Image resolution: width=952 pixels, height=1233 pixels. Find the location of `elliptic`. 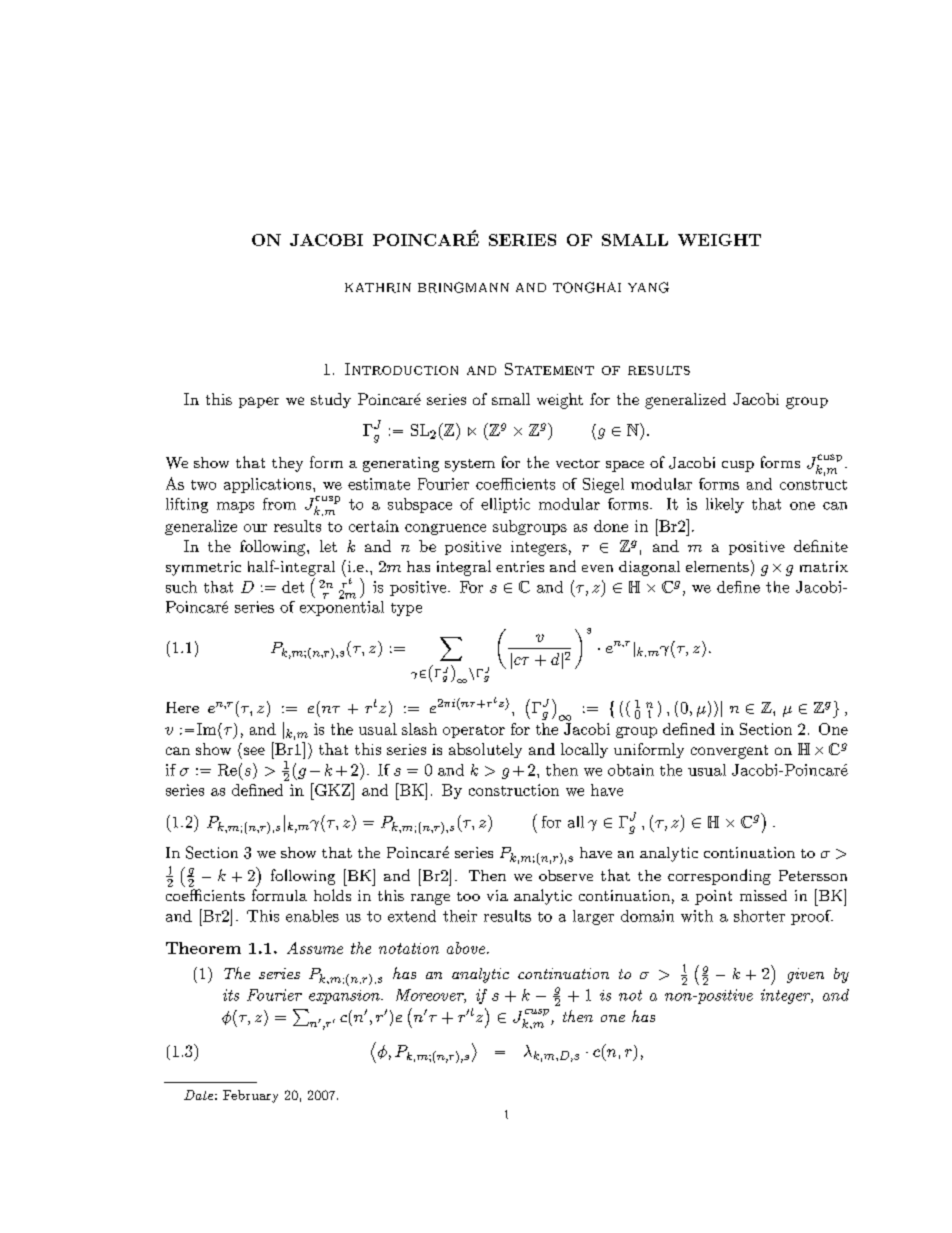

elliptic is located at coordinates (505, 505).
